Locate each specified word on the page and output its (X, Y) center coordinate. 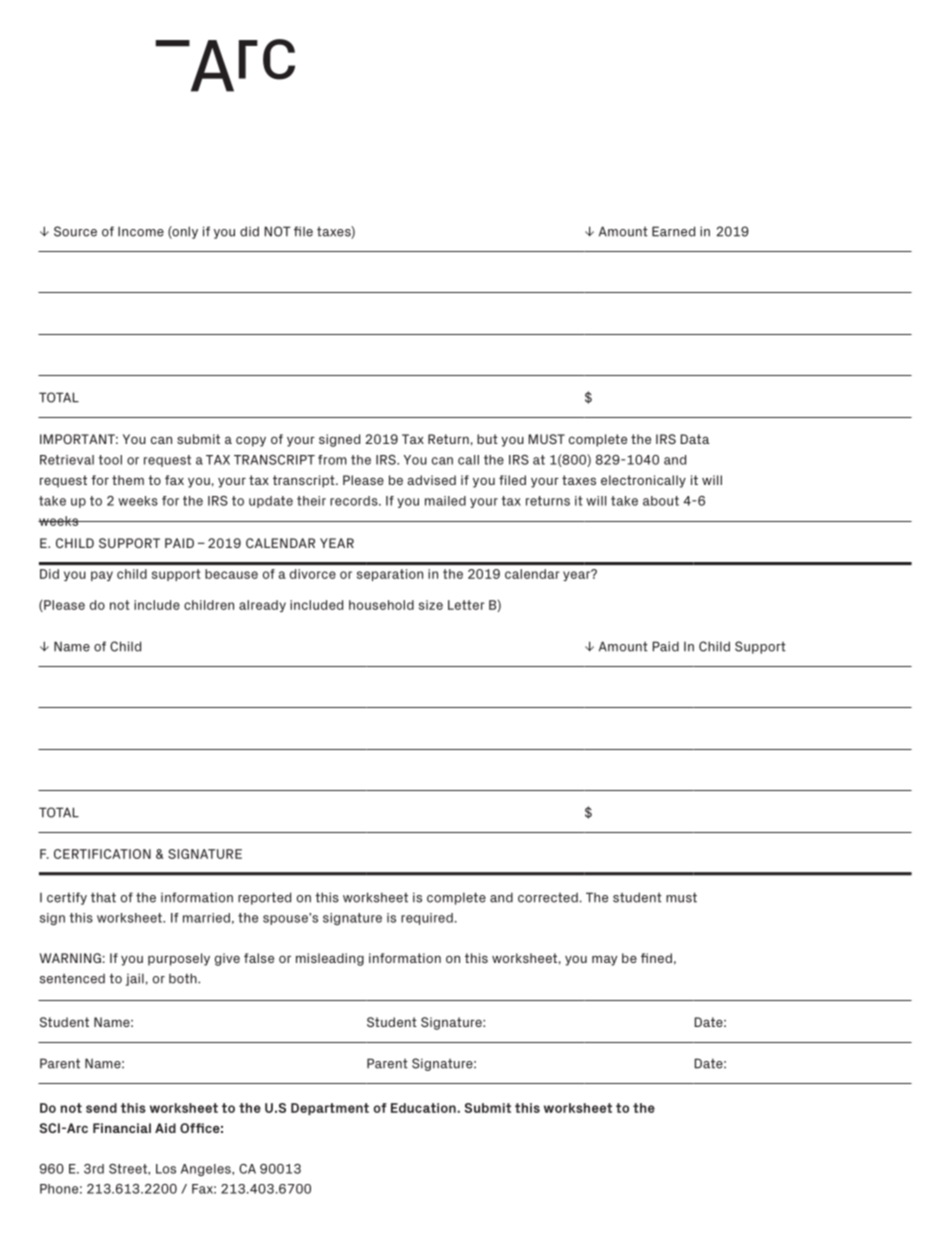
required (427, 919)
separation (390, 575)
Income (141, 231)
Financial (122, 1128)
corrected (548, 898)
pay (102, 576)
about (661, 501)
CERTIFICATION (102, 854)
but (487, 439)
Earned (673, 231)
